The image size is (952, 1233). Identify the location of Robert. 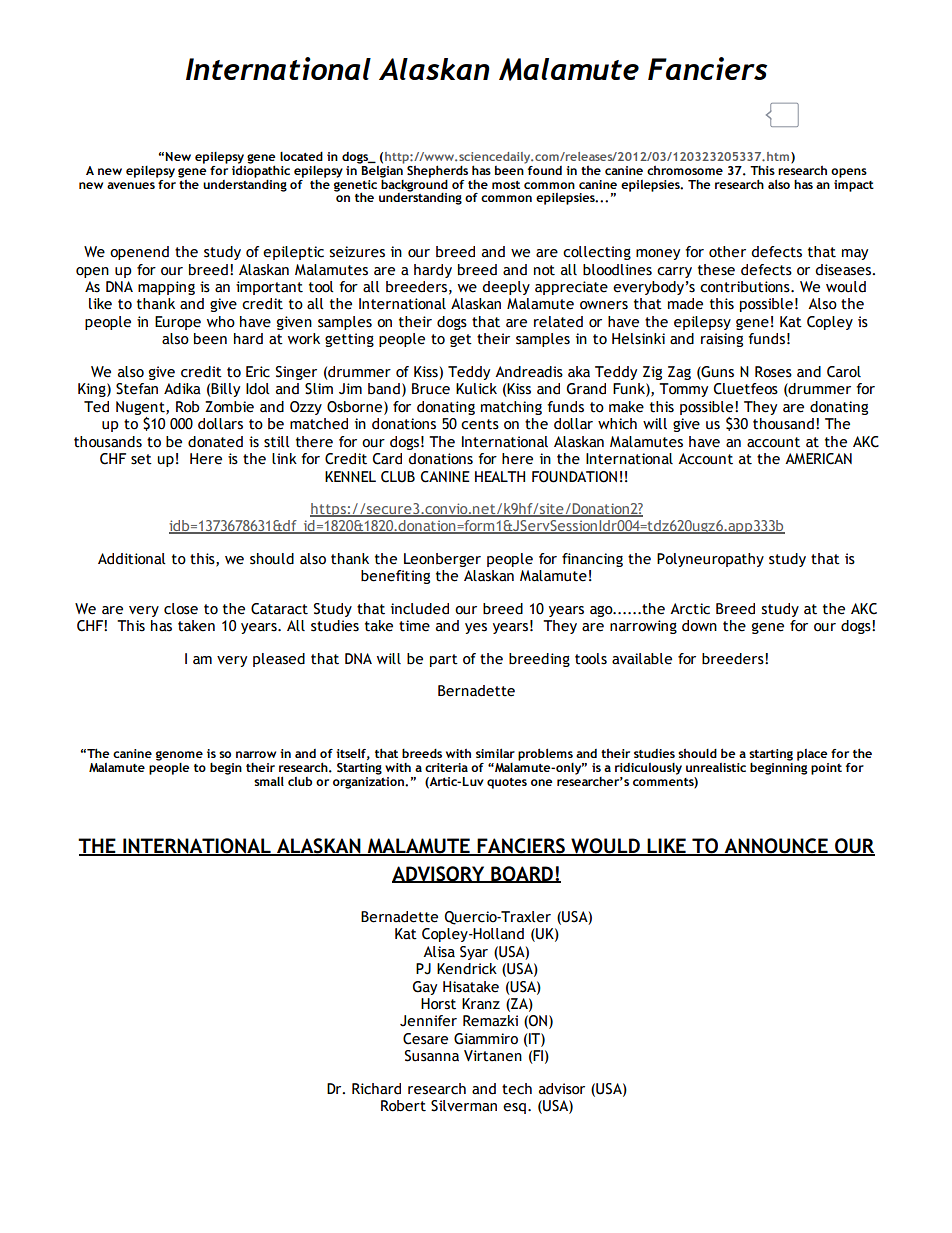
(403, 1106).
